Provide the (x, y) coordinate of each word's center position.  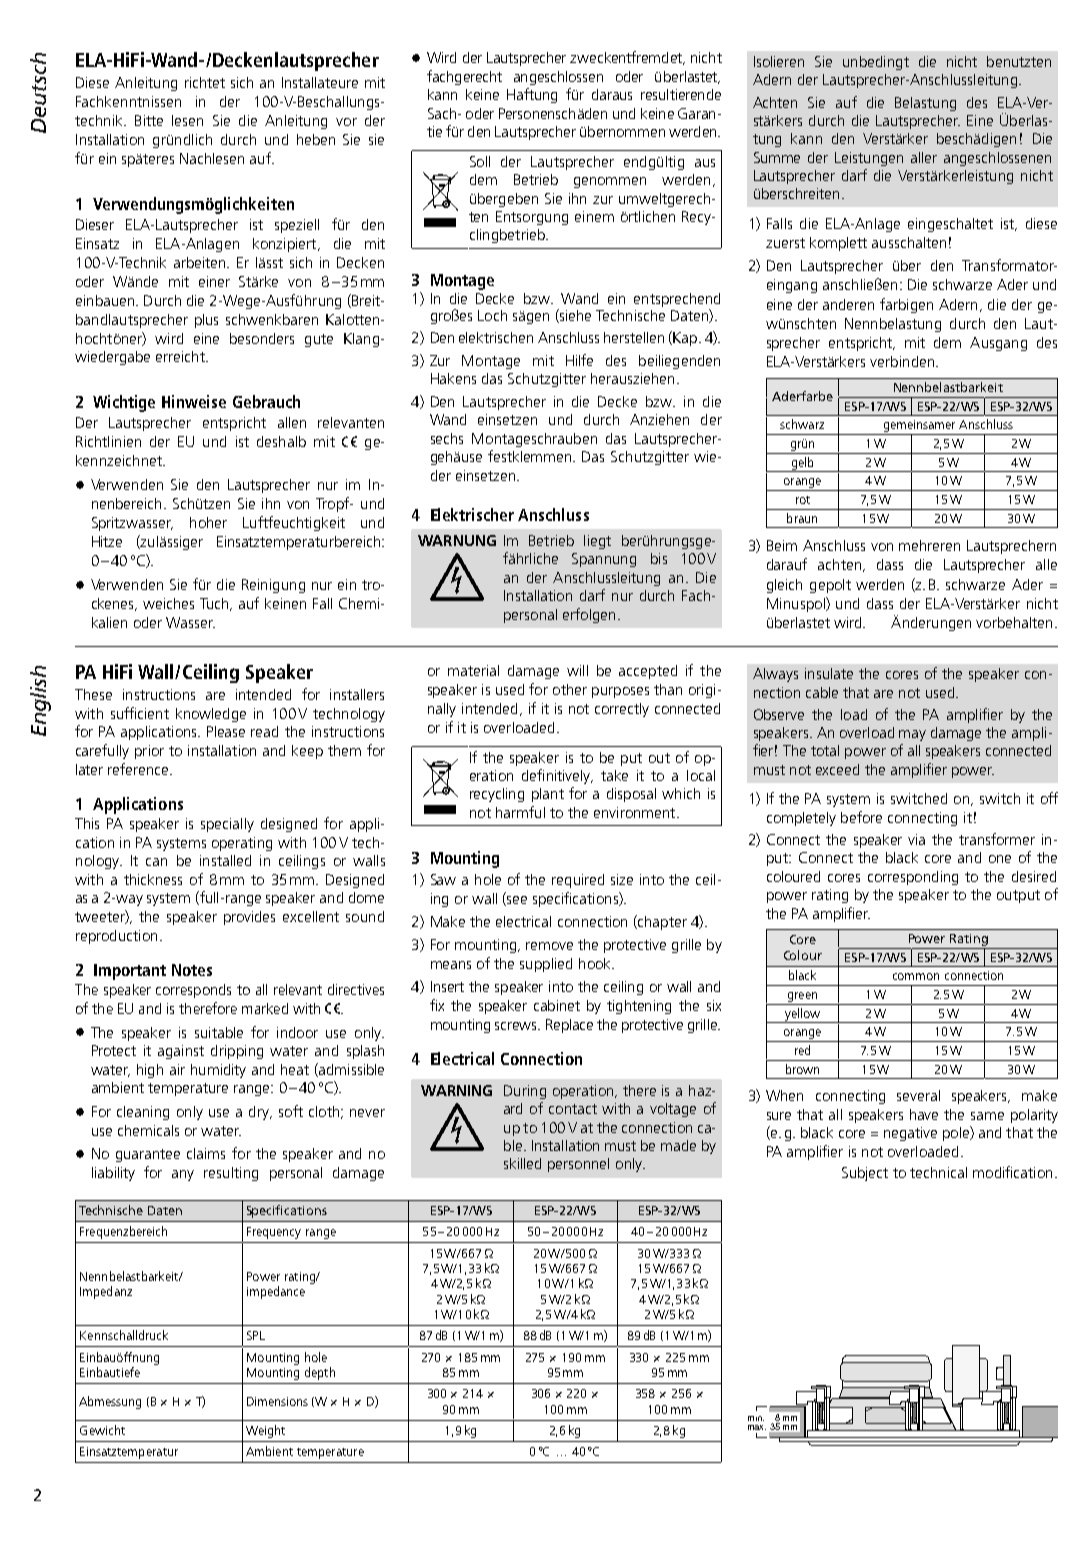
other (570, 689)
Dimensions (277, 1401)
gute (319, 340)
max (757, 1427)
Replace (569, 1026)
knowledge (211, 715)
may (912, 735)
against (181, 1052)
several (918, 1095)
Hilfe (579, 360)
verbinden (903, 361)
